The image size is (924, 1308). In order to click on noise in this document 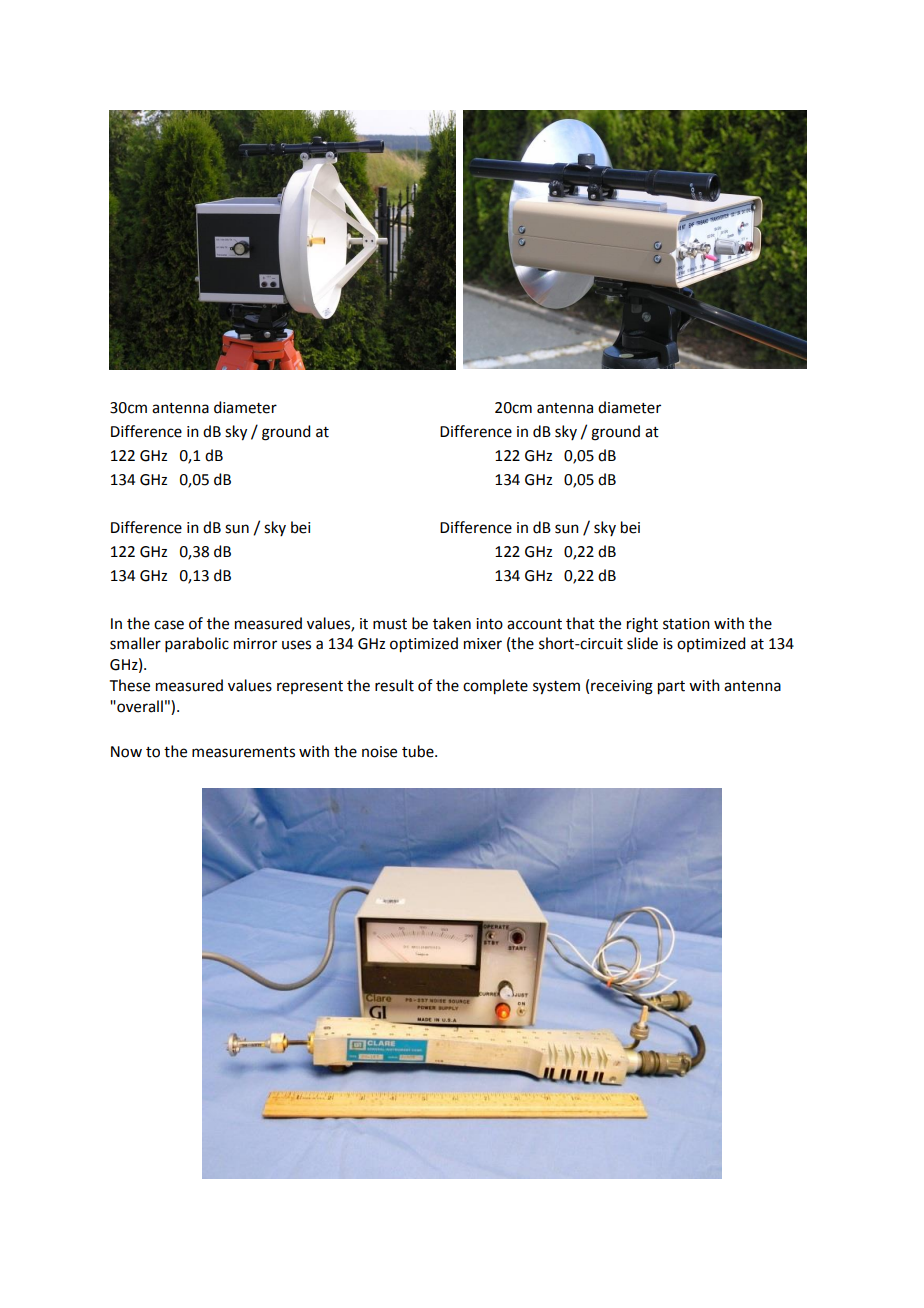, I will do `click(379, 752)`.
